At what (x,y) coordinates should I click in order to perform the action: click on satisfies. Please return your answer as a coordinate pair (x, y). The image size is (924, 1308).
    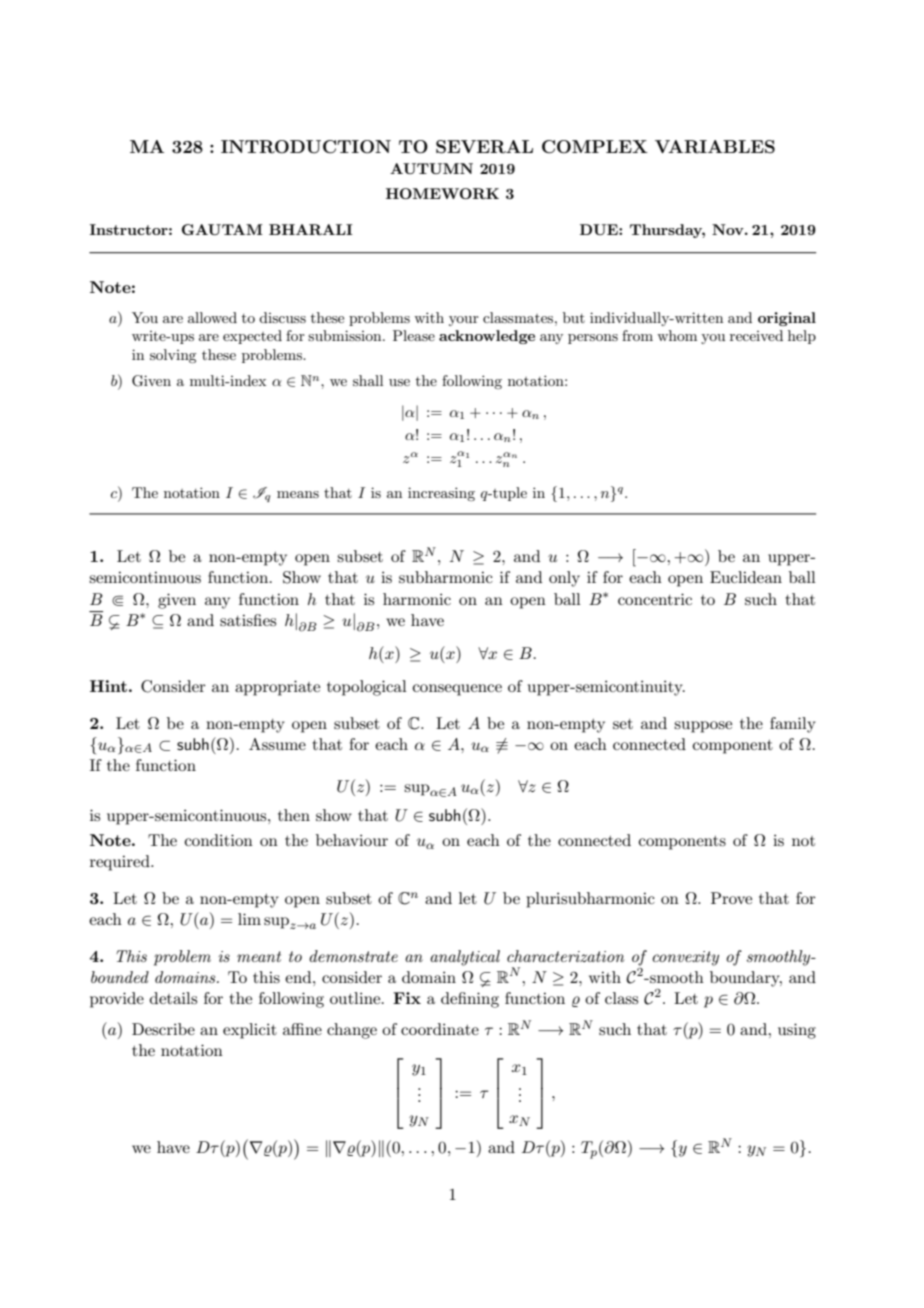
    Looking at the image, I should click on (248, 620).
